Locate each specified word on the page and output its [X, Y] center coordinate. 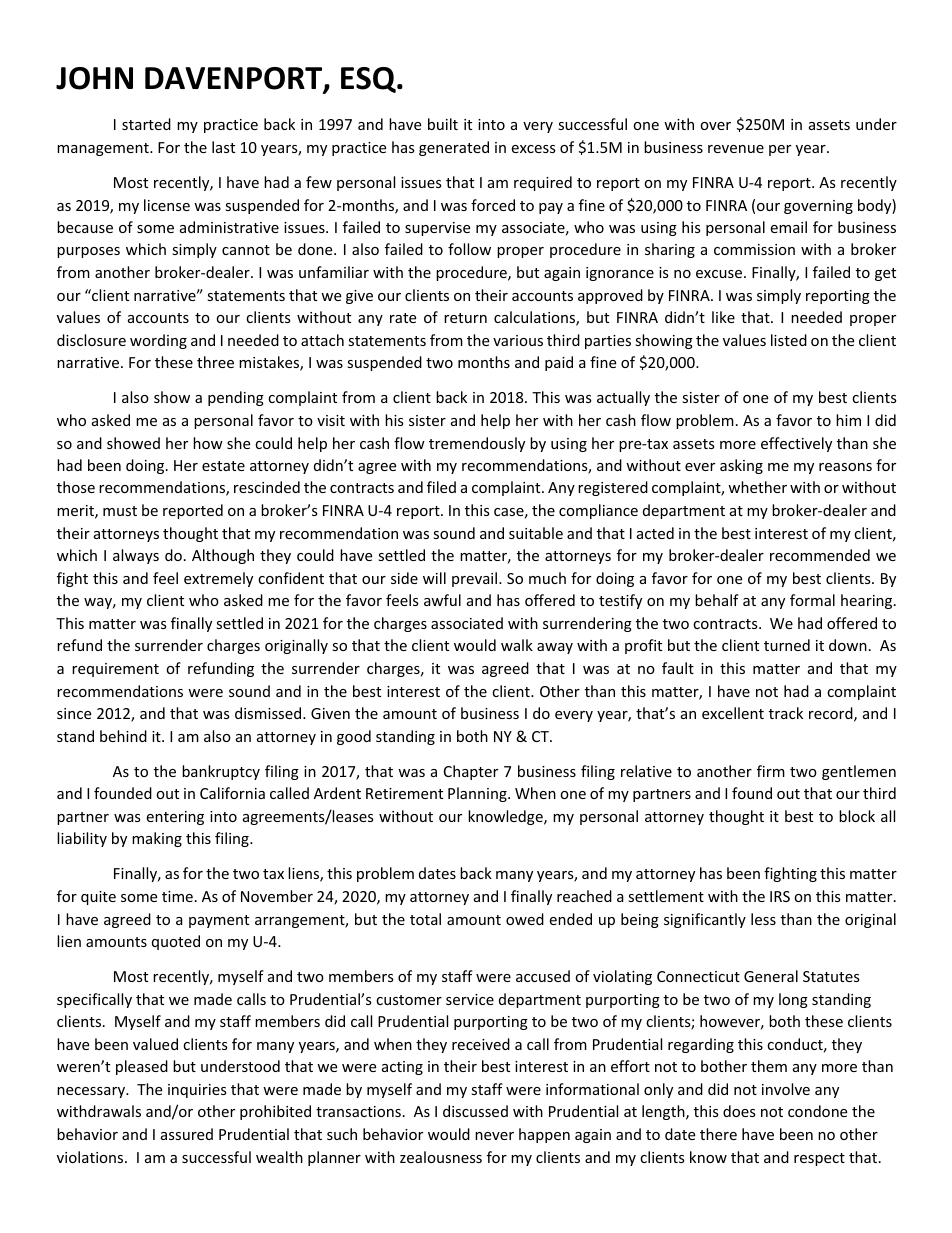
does [739, 1111]
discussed [475, 1111]
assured [187, 1134]
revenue [736, 149]
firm [771, 771]
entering [175, 818]
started [146, 124]
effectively [796, 444]
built [443, 124]
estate [223, 466]
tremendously [477, 444]
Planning [478, 794]
